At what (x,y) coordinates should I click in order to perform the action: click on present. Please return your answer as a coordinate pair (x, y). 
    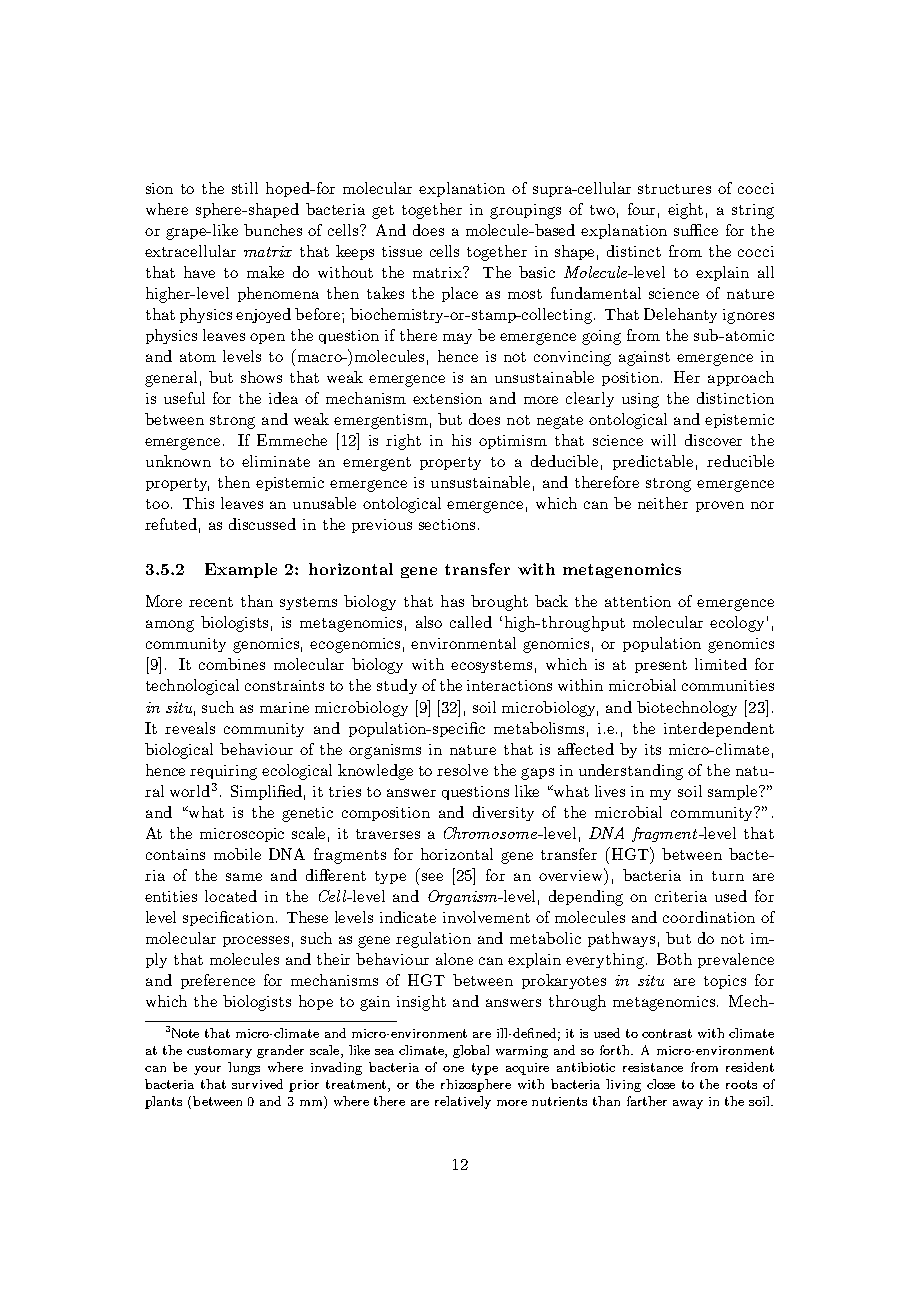
    Looking at the image, I should click on (661, 666).
